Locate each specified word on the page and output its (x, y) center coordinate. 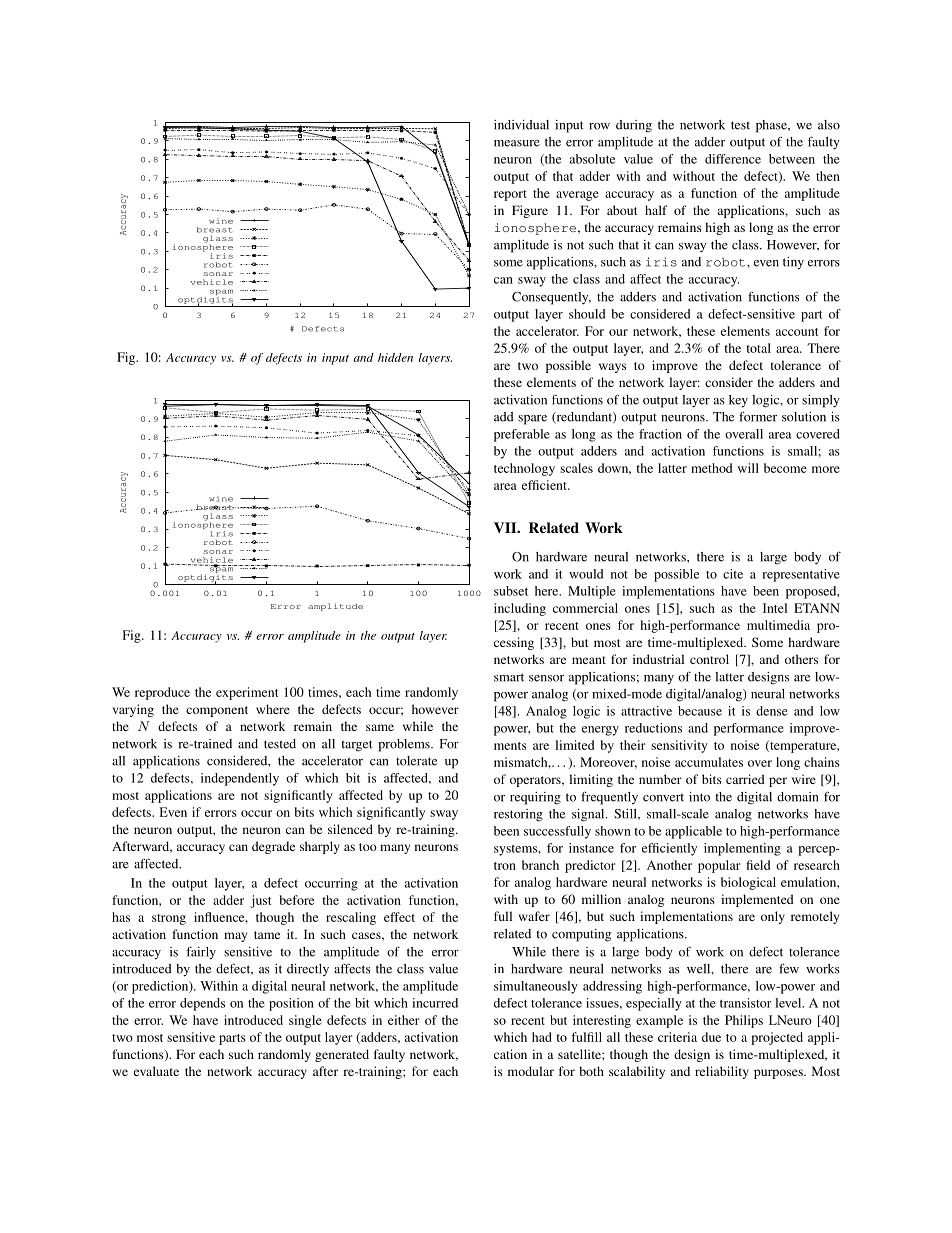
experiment (247, 693)
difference (733, 159)
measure (517, 143)
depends (202, 1004)
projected (777, 1038)
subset (511, 591)
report (510, 195)
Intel (775, 608)
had (542, 1037)
